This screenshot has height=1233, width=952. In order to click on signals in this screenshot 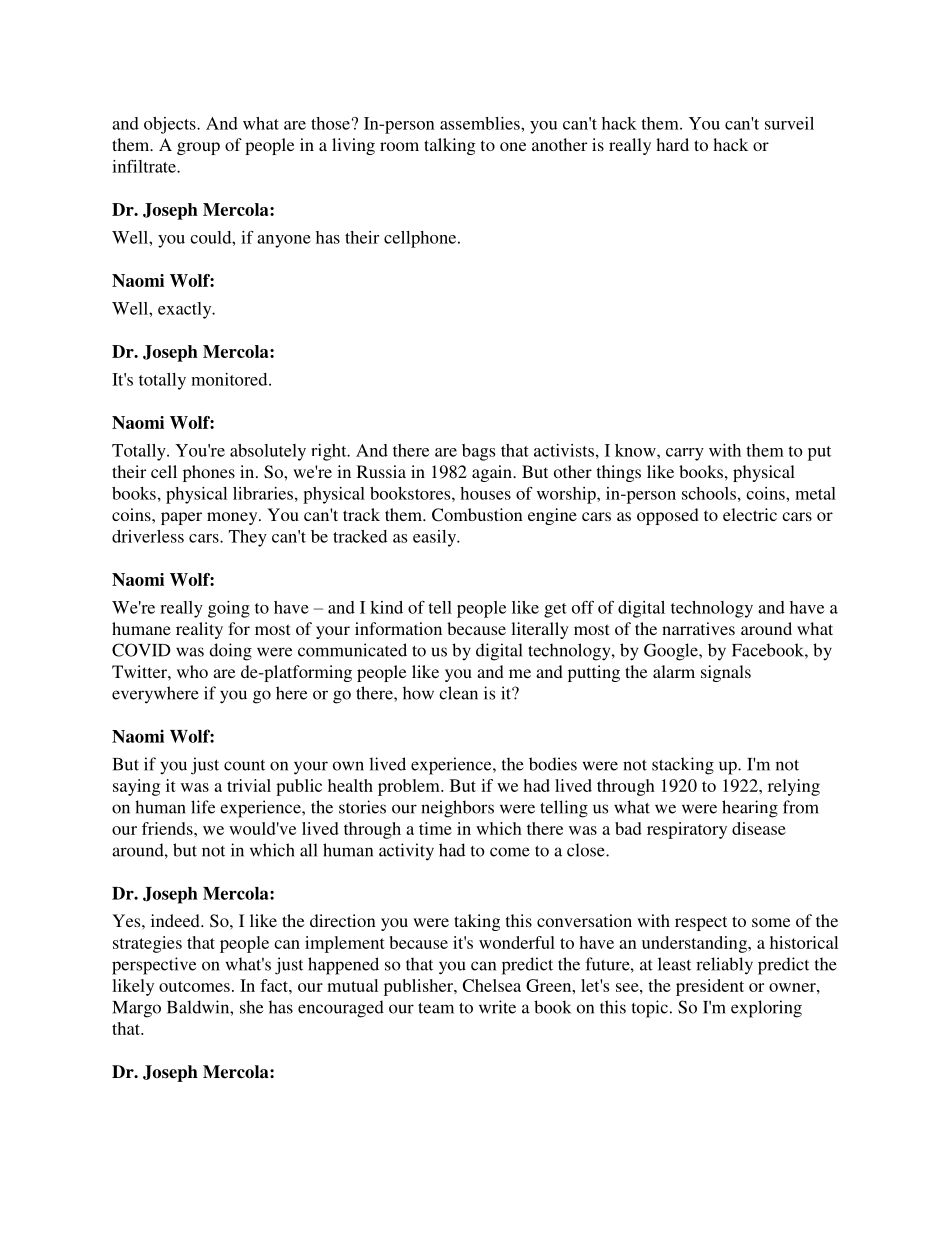, I will do `click(726, 673)`.
